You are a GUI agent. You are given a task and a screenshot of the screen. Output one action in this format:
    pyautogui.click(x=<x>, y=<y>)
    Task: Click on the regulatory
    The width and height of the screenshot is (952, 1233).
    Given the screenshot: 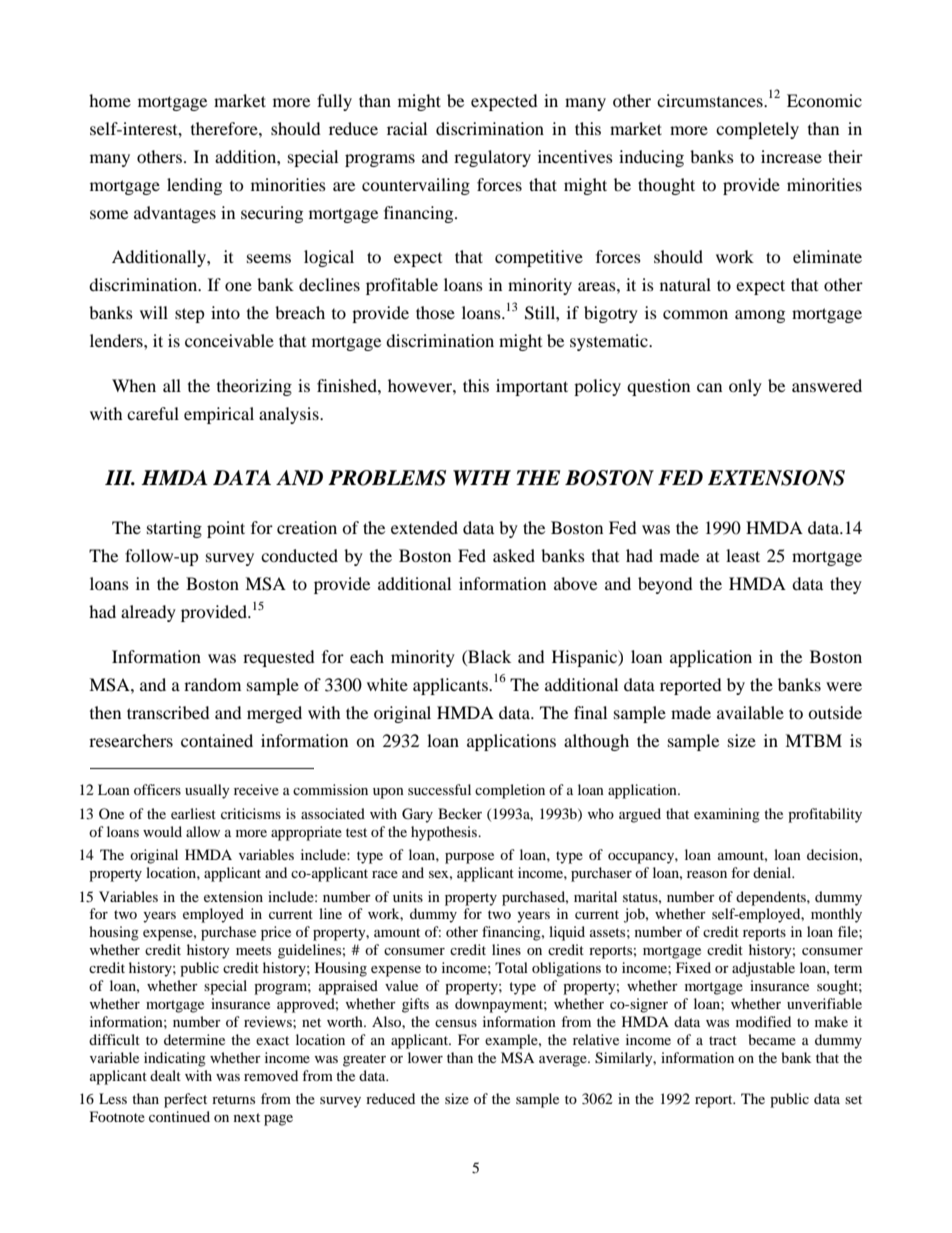 What is the action you would take?
    pyautogui.click(x=492, y=158)
